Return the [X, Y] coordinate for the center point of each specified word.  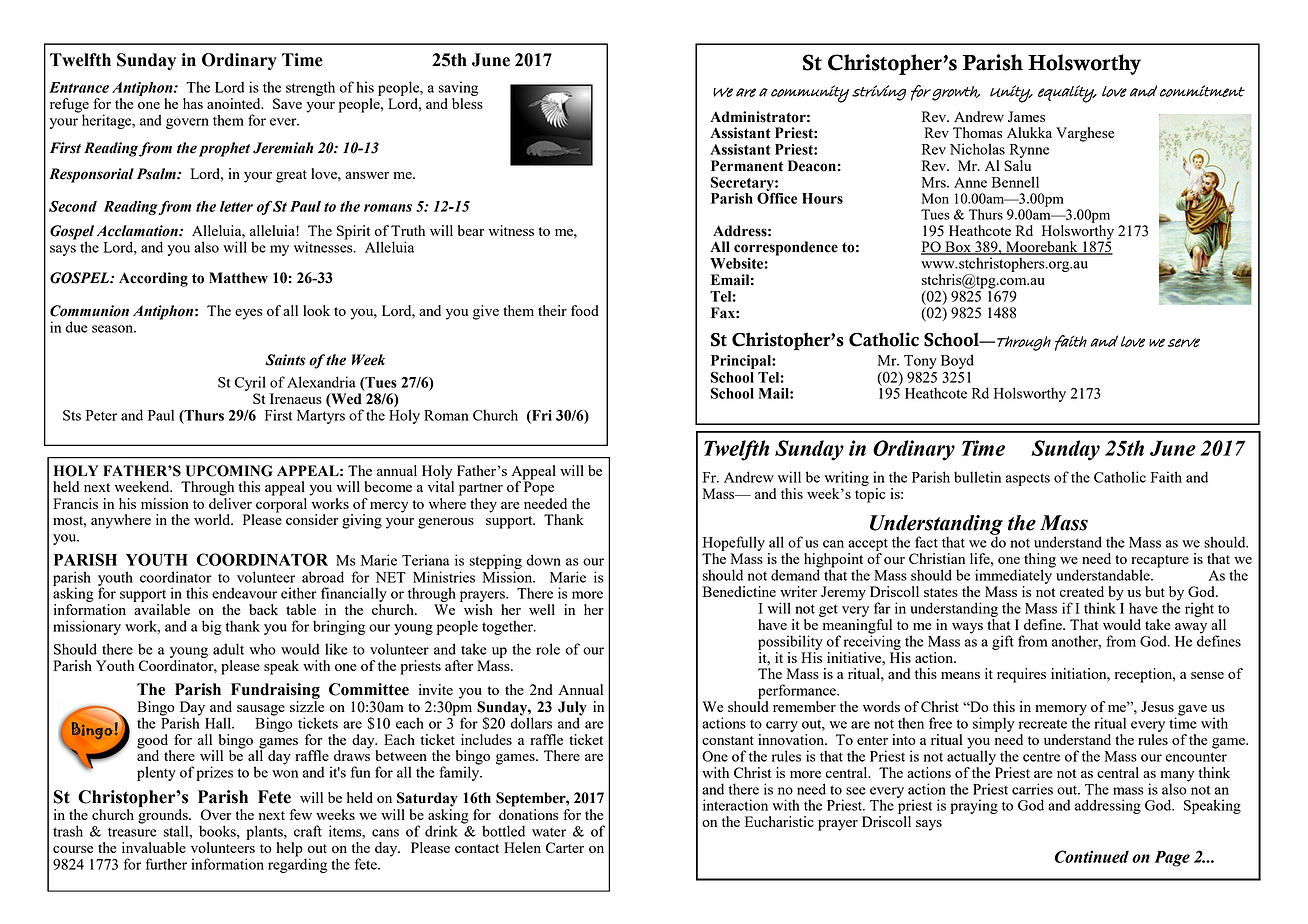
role [548, 649]
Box [958, 248]
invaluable [154, 847]
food [585, 310]
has [193, 103]
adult [228, 649]
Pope [538, 487]
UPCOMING [229, 471]
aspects [1028, 479]
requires [1021, 675]
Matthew [238, 278]
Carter [565, 847]
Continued [1092, 856]
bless [467, 103]
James [1026, 116]
